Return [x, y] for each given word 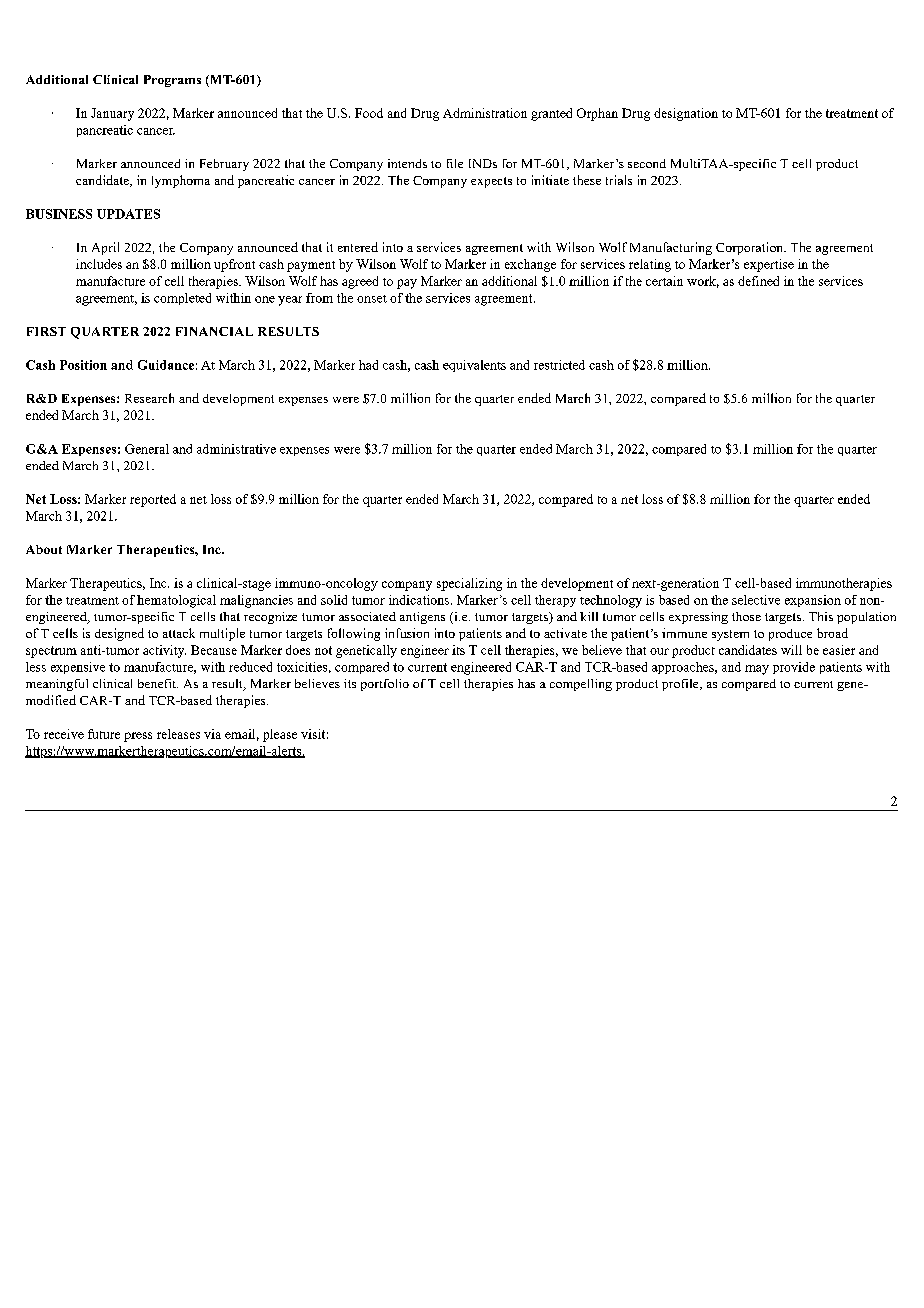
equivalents [474, 366]
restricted [559, 365]
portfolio [385, 685]
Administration [485, 113]
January [112, 114]
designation [686, 114]
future [104, 734]
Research [149, 398]
